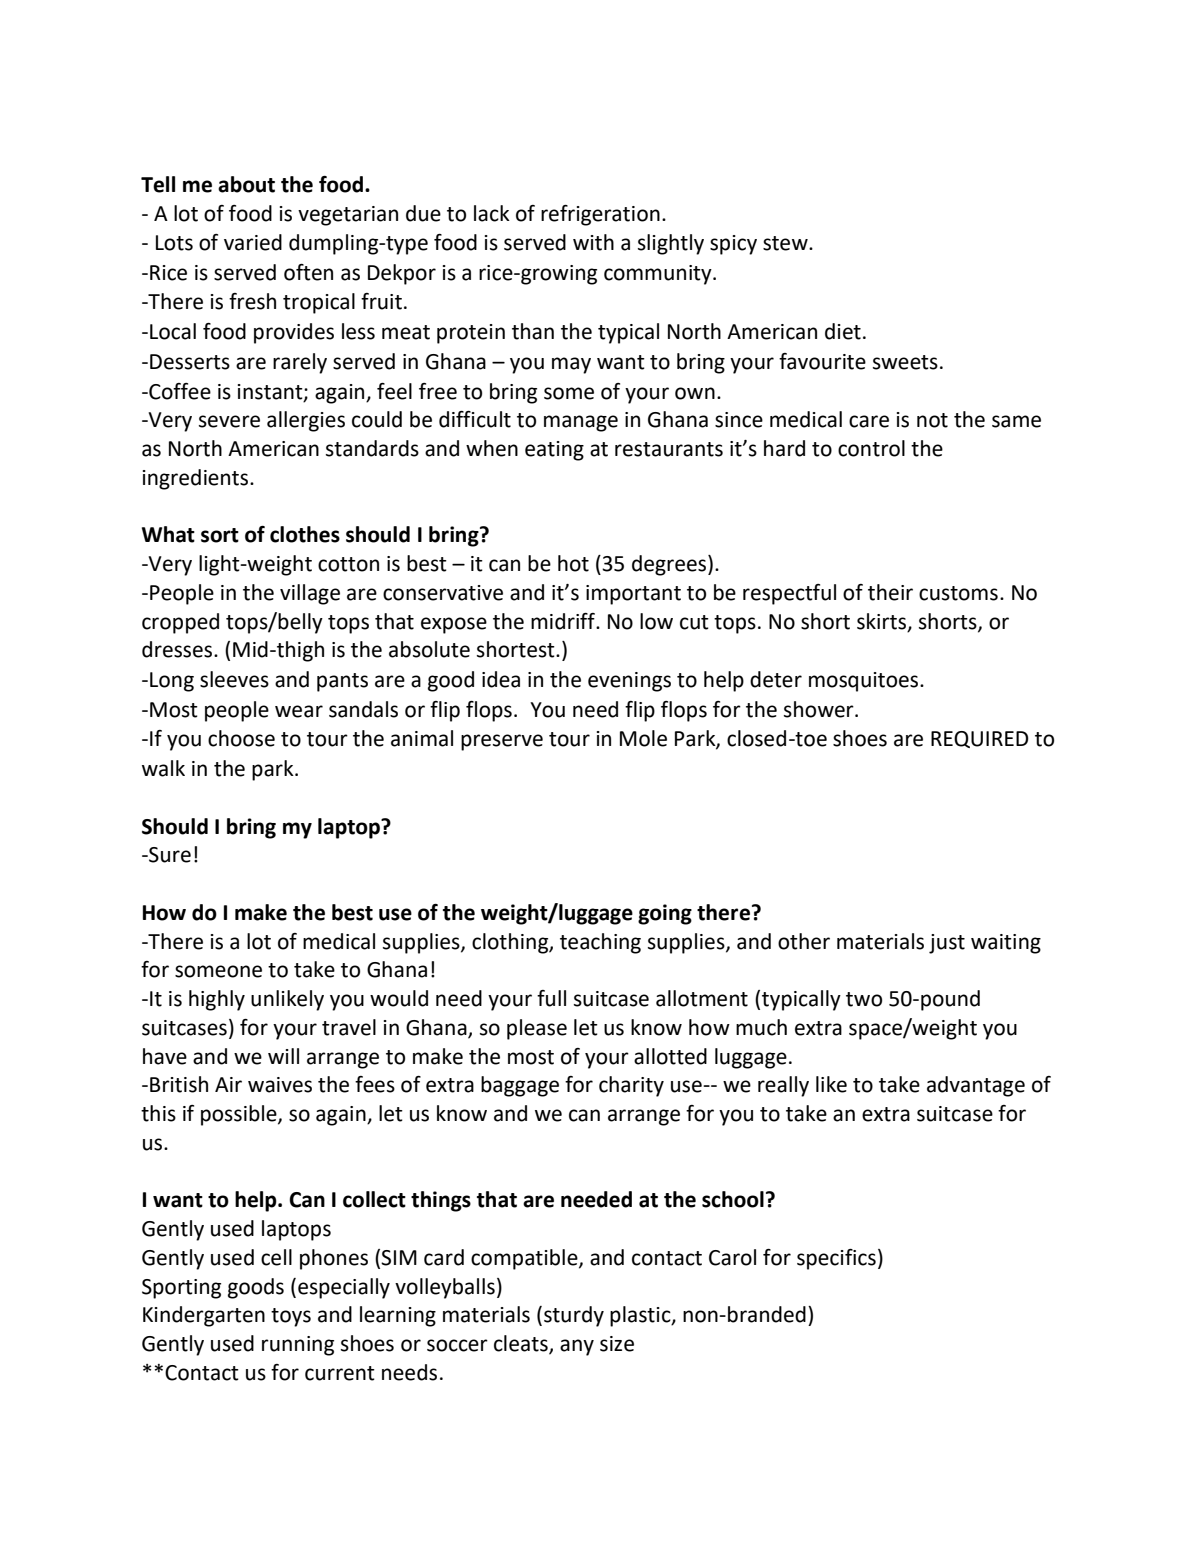 The width and height of the screenshot is (1201, 1554). I want to click on stew, so click(786, 243).
